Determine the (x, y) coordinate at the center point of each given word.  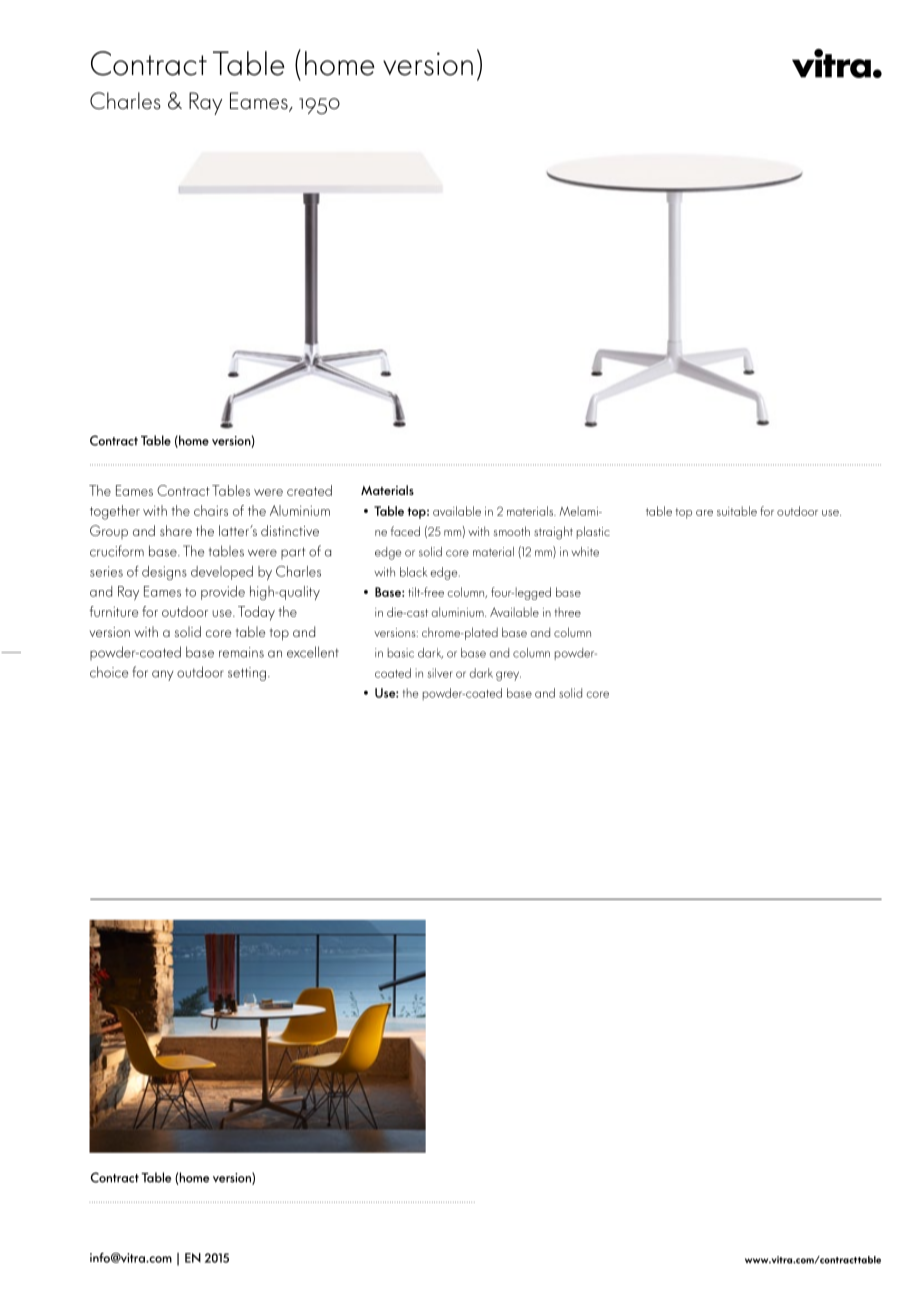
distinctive (290, 530)
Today (256, 613)
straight (553, 533)
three (567, 612)
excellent (313, 652)
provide (223, 593)
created (309, 490)
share (176, 530)
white (585, 552)
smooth (512, 531)
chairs (211, 510)
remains (241, 652)
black (413, 572)
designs (164, 573)
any (163, 675)
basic (401, 653)
